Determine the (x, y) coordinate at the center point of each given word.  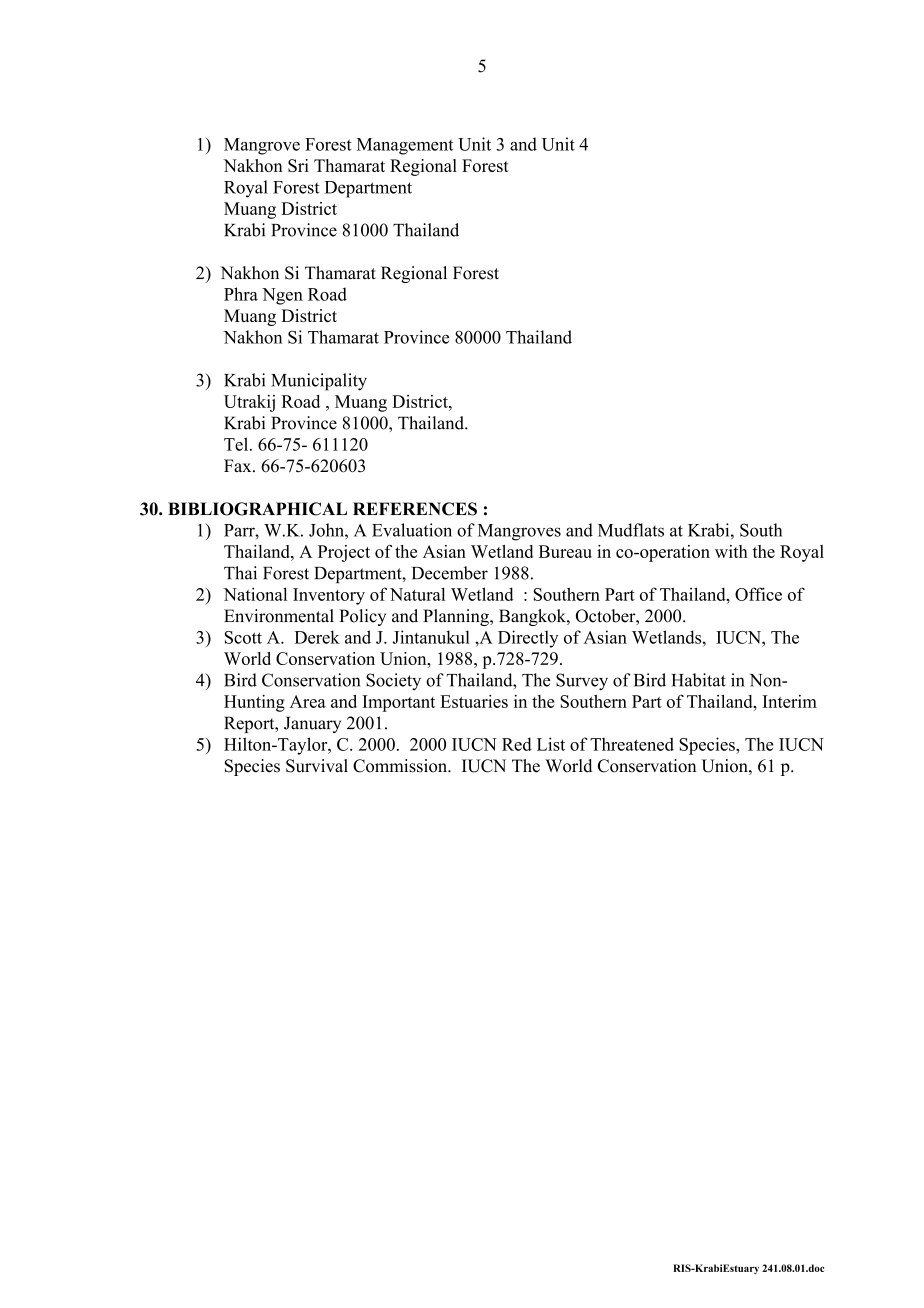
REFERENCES (415, 509)
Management (405, 146)
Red (517, 744)
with (731, 551)
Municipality (319, 382)
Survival (317, 766)
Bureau (565, 551)
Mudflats (631, 530)
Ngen (282, 296)
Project (344, 553)
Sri (298, 165)
